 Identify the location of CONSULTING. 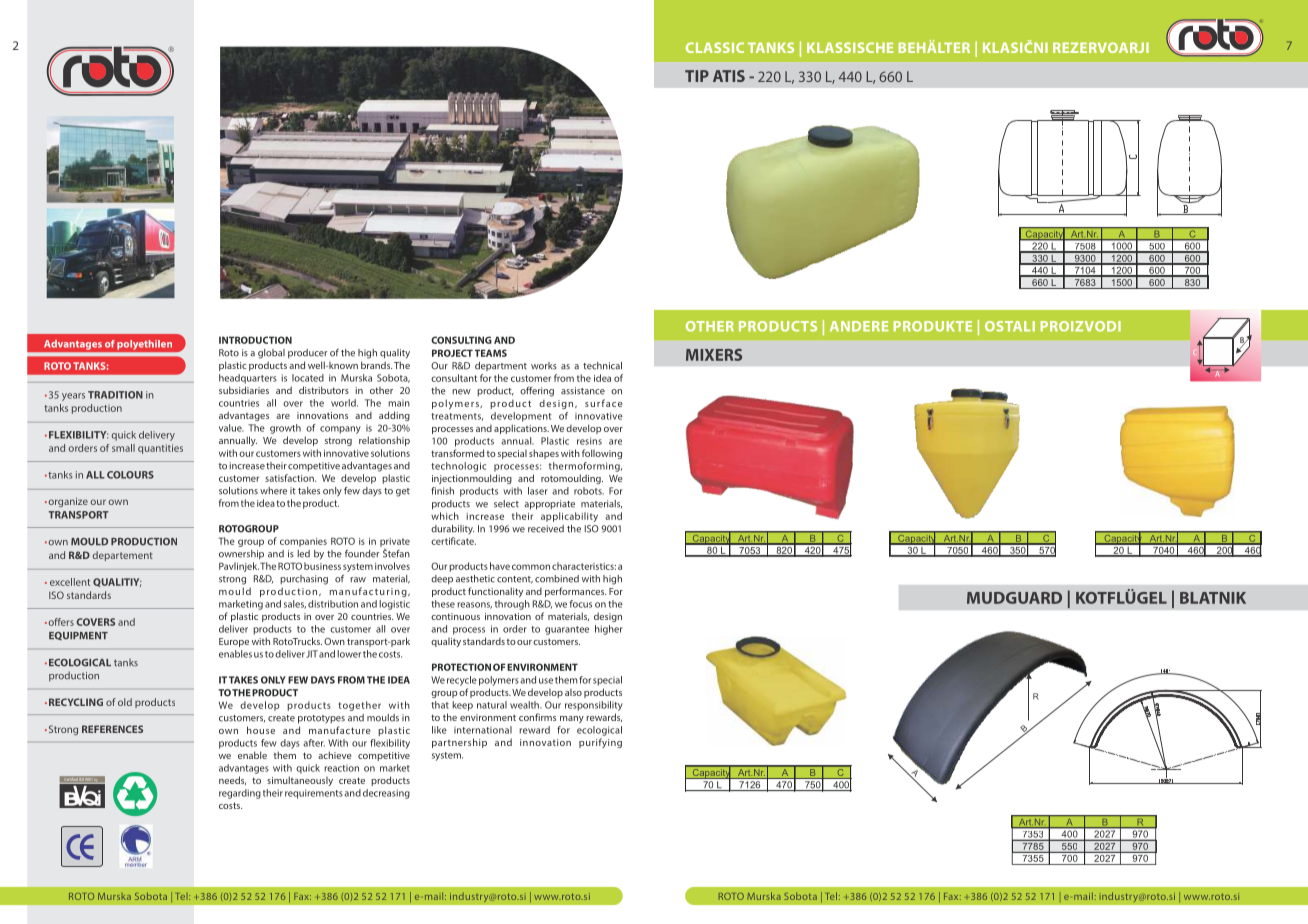
(461, 340).
